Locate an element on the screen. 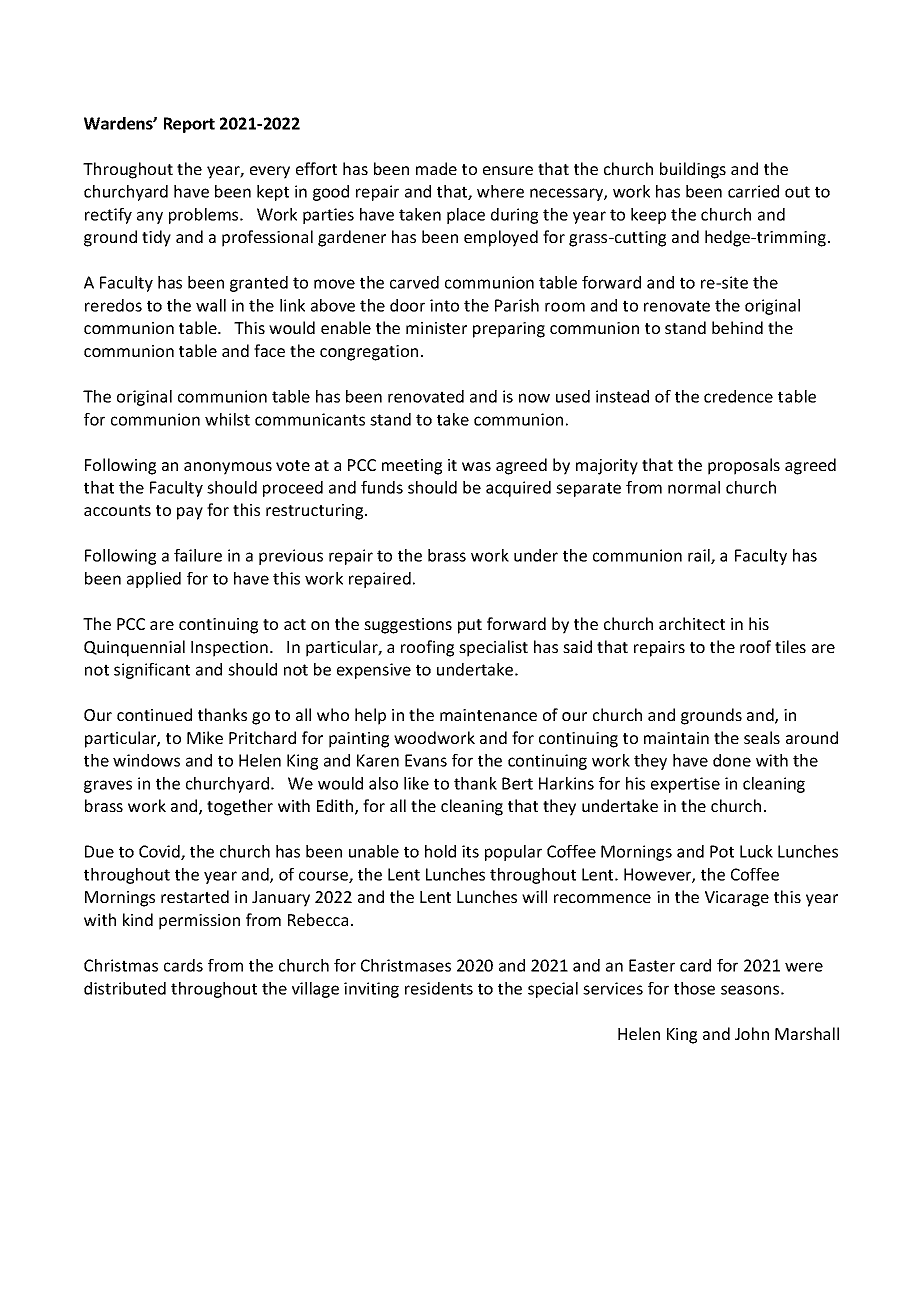 Image resolution: width=924 pixels, height=1308 pixels. residents is located at coordinates (439, 988).
